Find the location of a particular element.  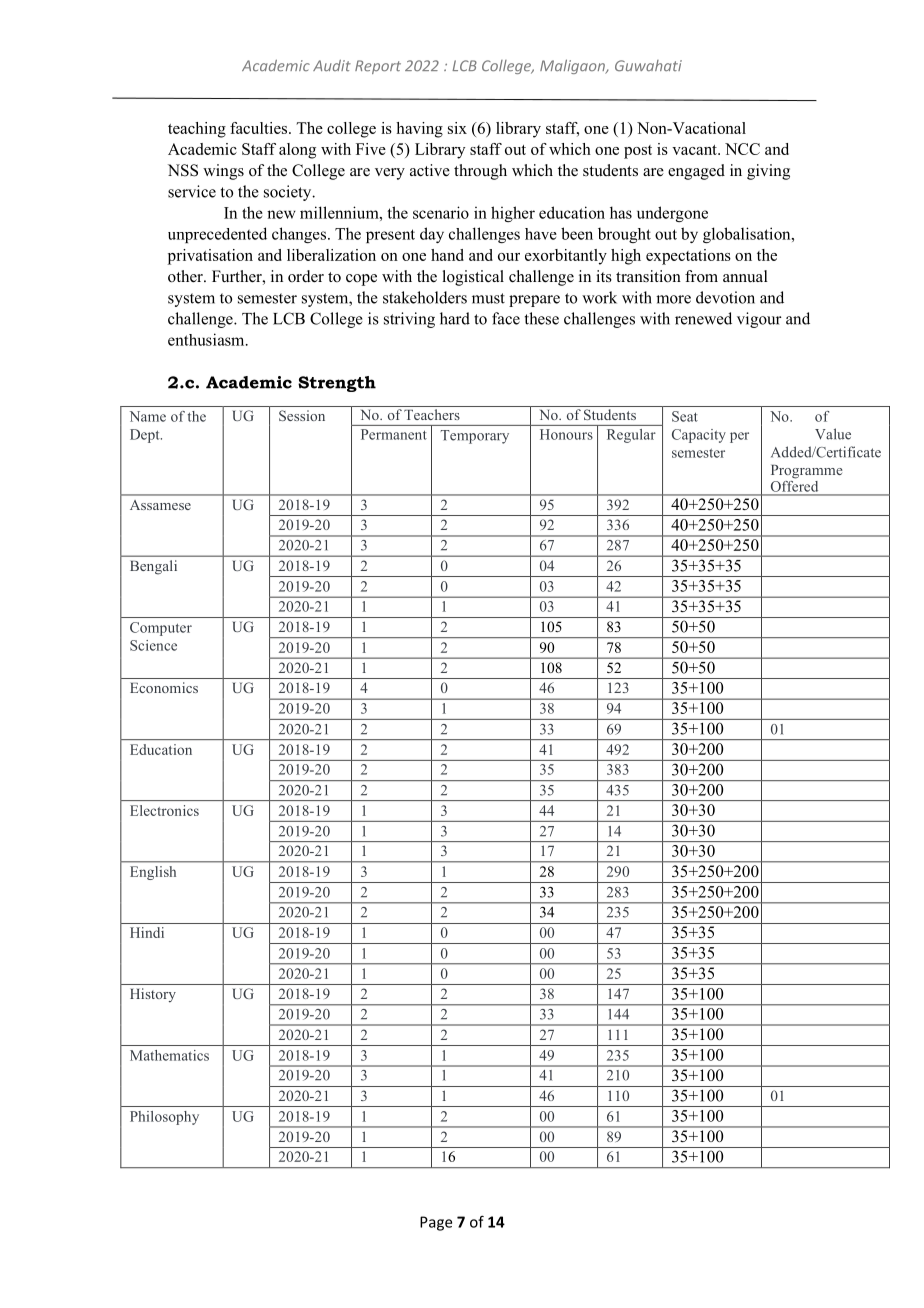

NCC is located at coordinates (742, 149).
